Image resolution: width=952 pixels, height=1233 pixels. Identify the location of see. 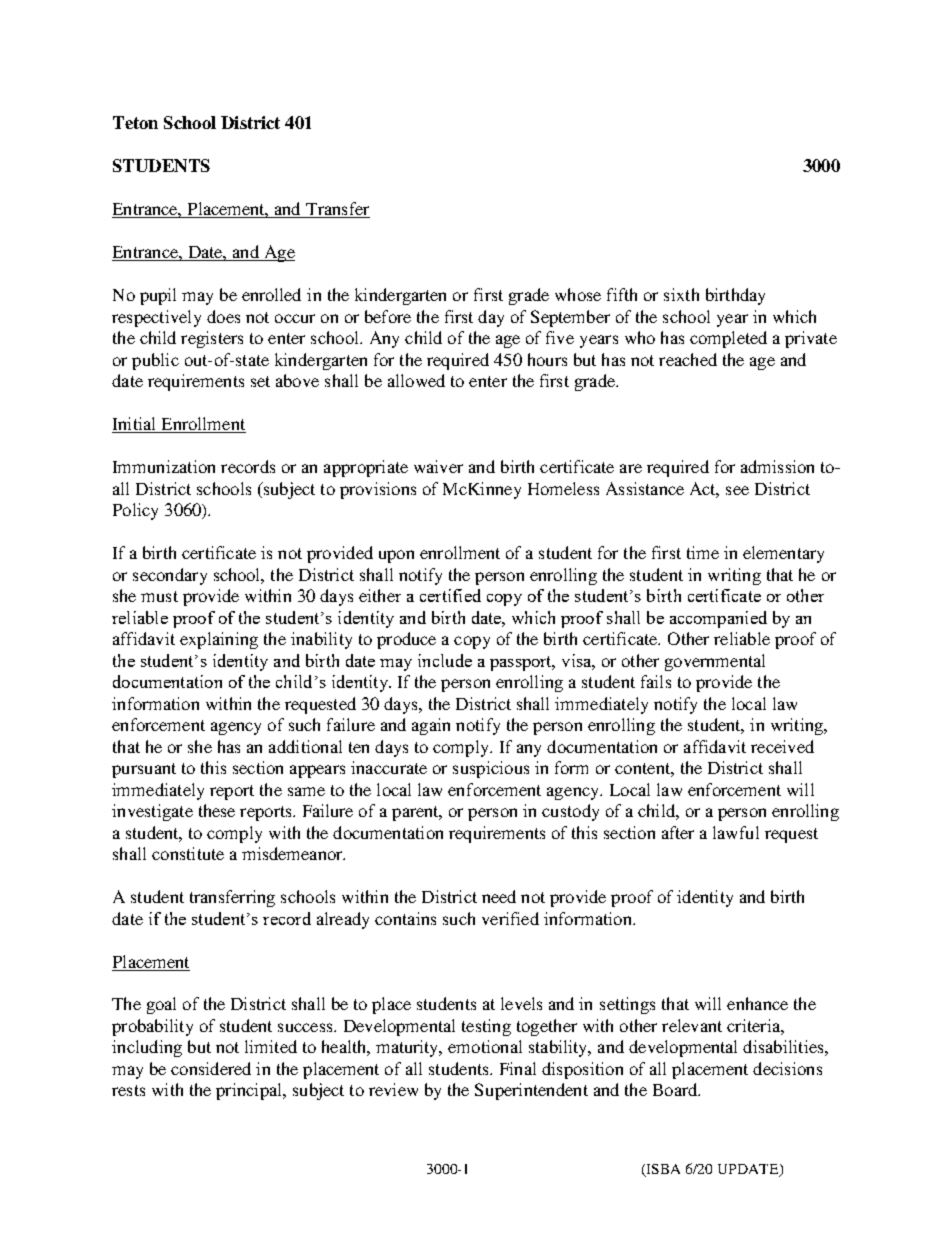
(737, 490).
